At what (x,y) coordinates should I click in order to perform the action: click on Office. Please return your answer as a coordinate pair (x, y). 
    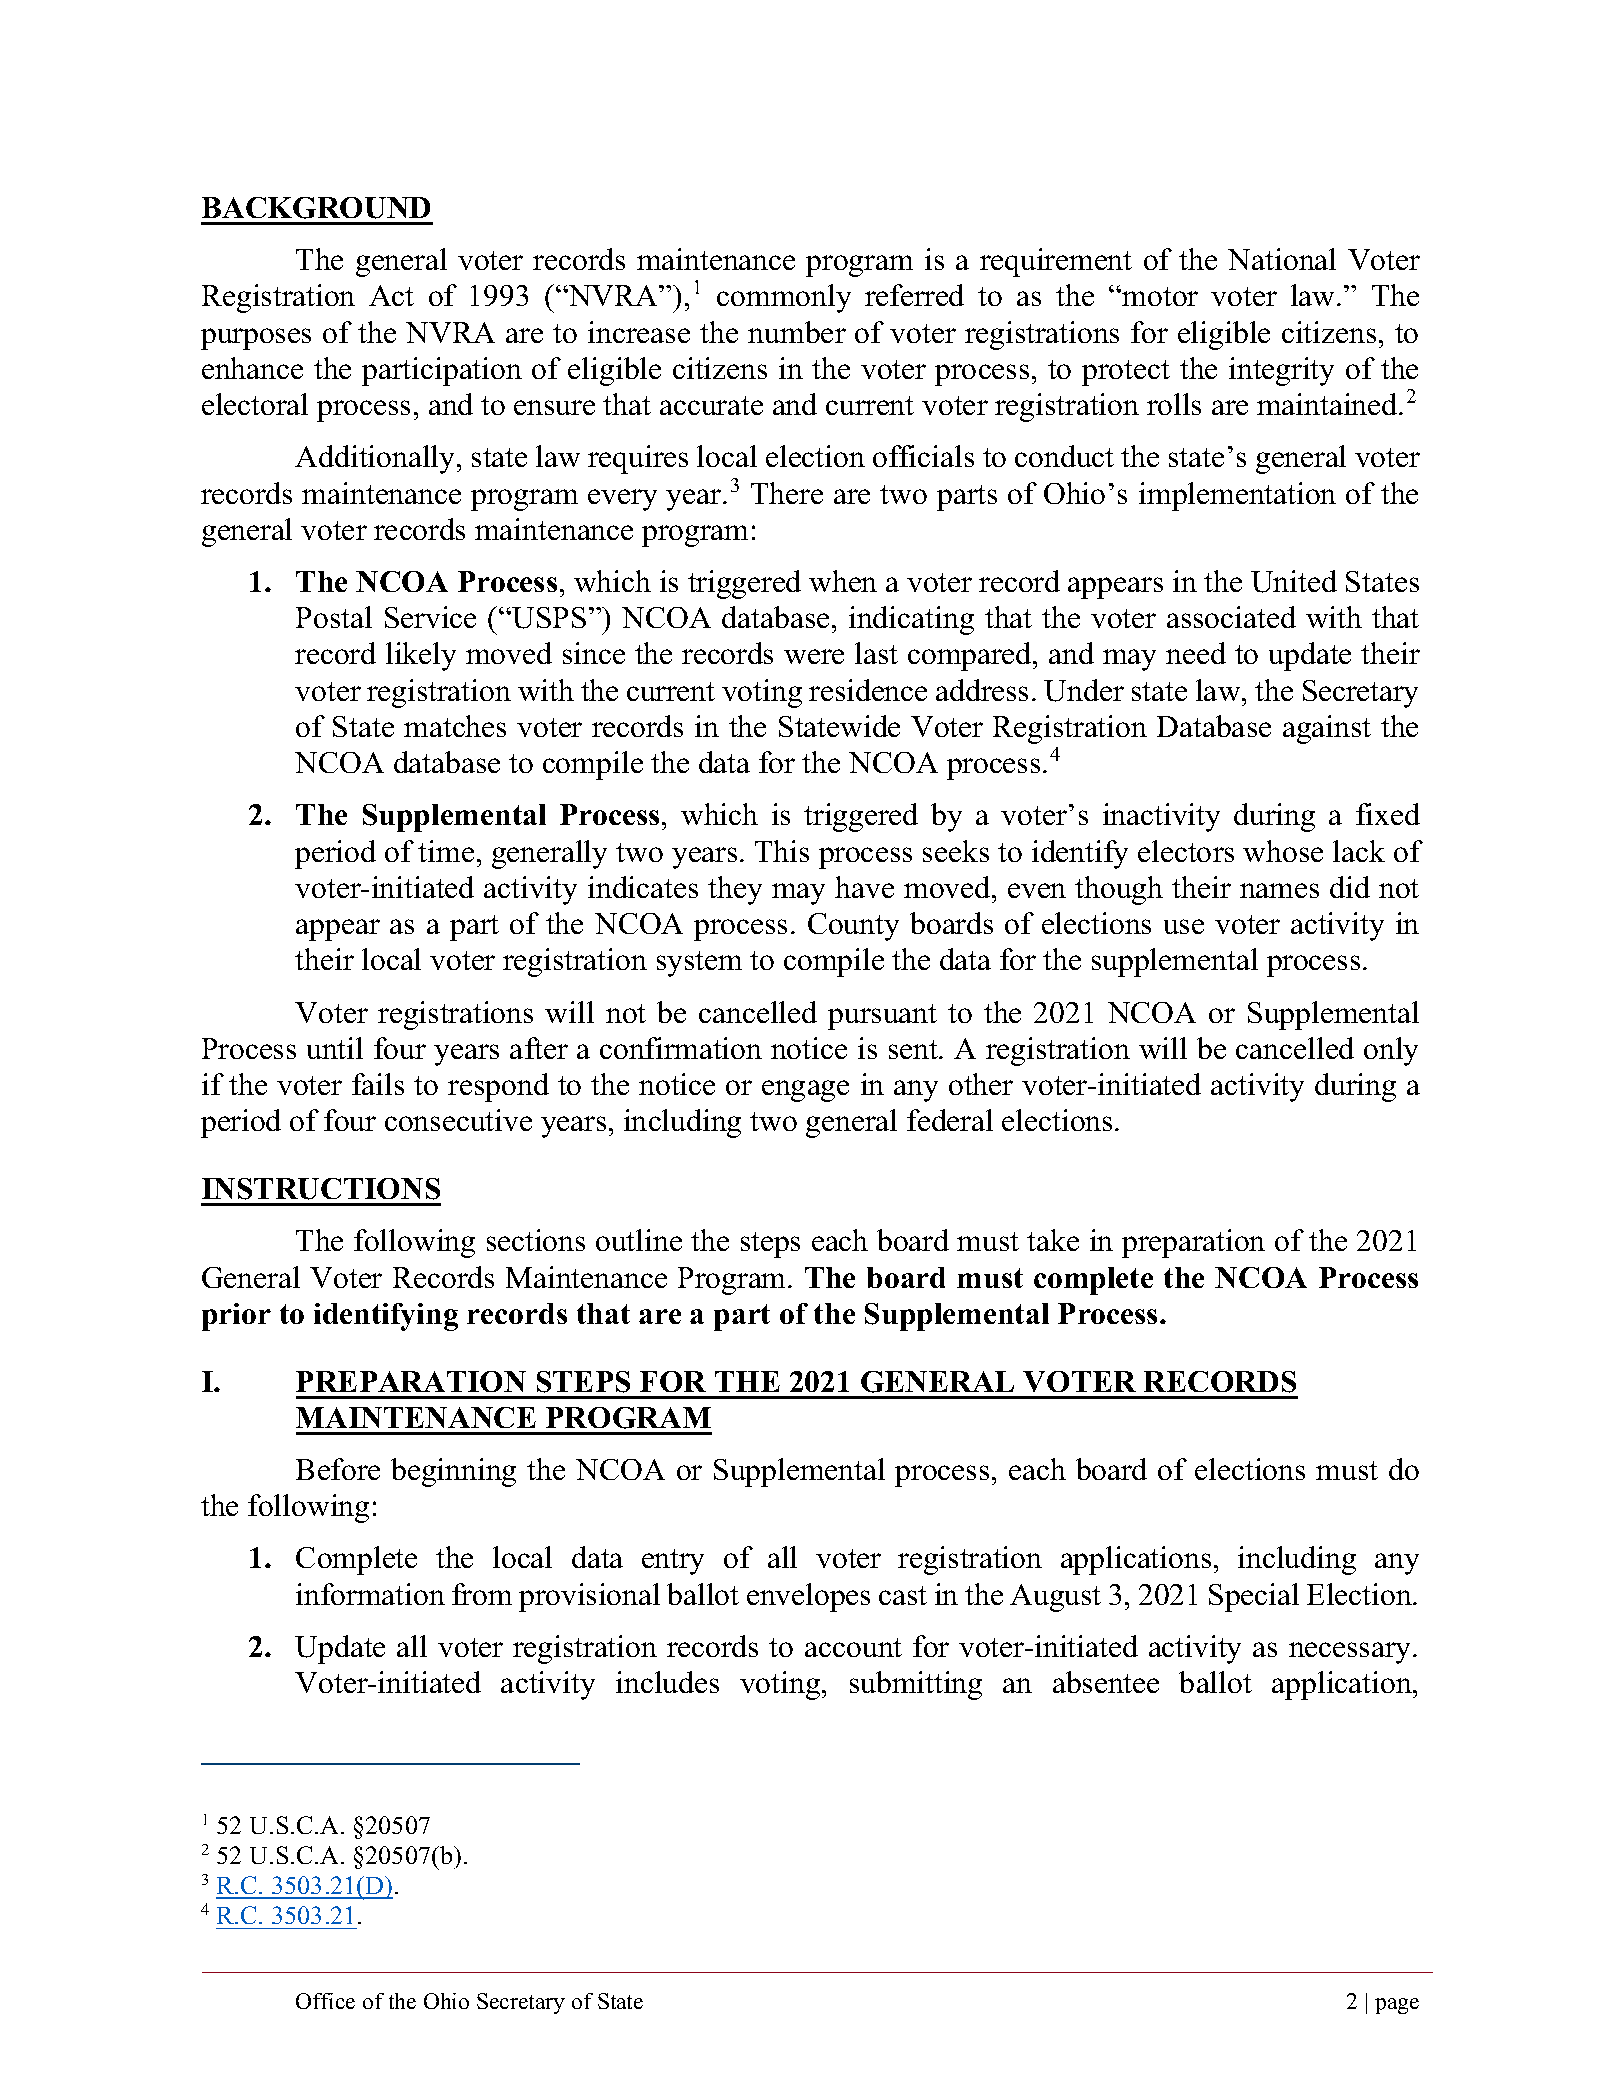
    Looking at the image, I should click on (325, 2001).
